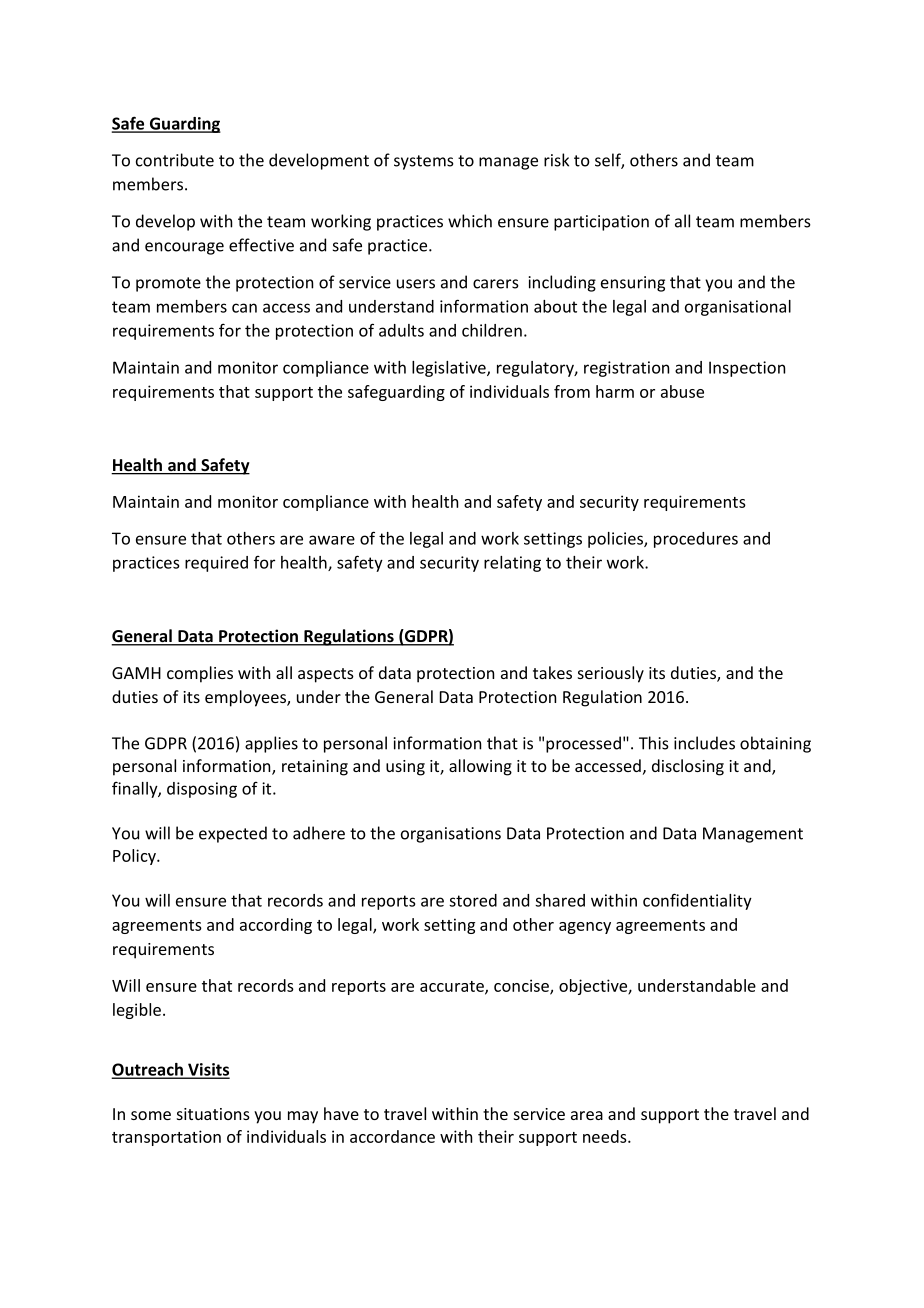 The width and height of the screenshot is (924, 1308). I want to click on procedures, so click(696, 540).
